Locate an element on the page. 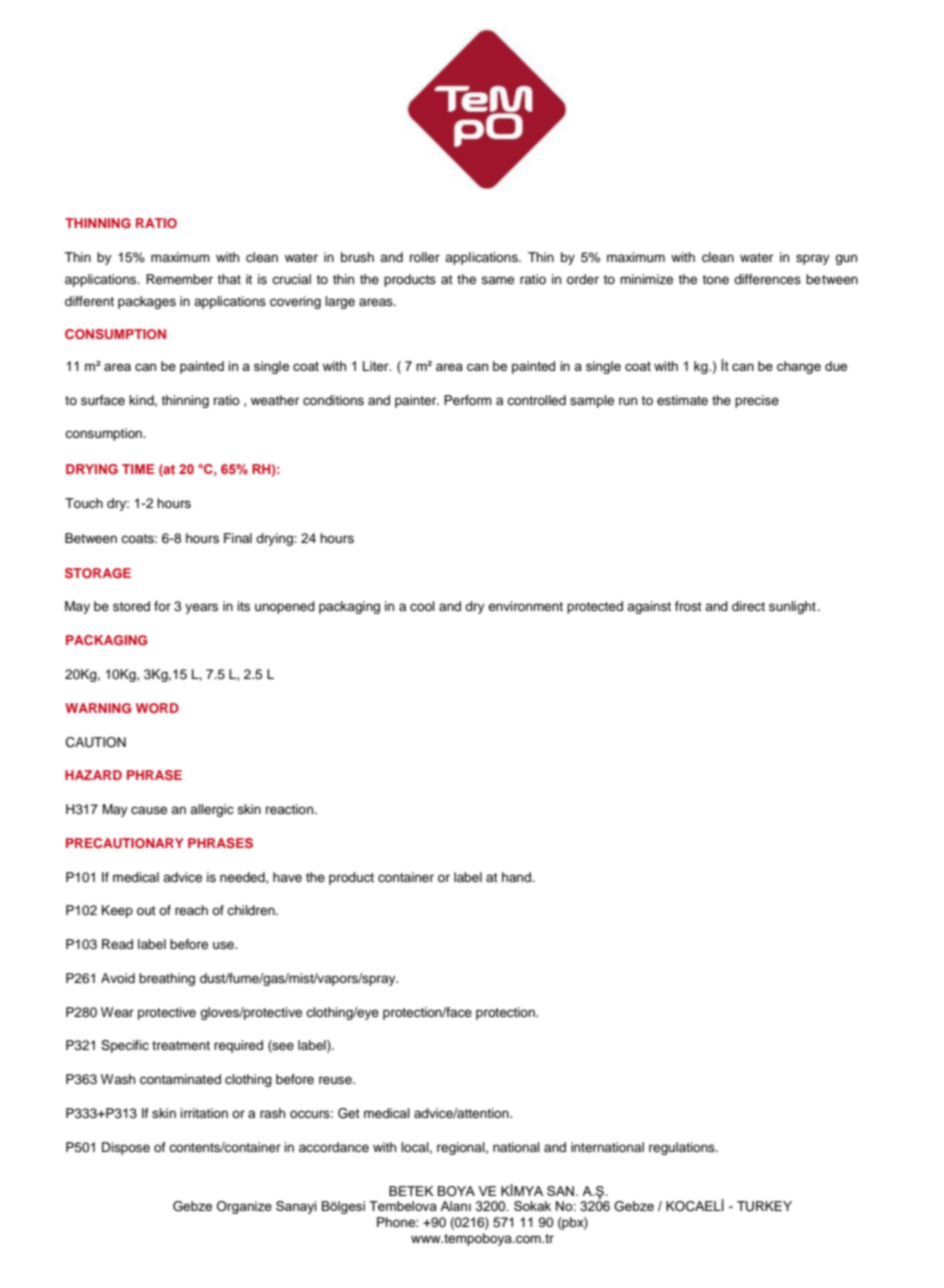 Image resolution: width=944 pixels, height=1288 pixels. differences is located at coordinates (767, 279).
